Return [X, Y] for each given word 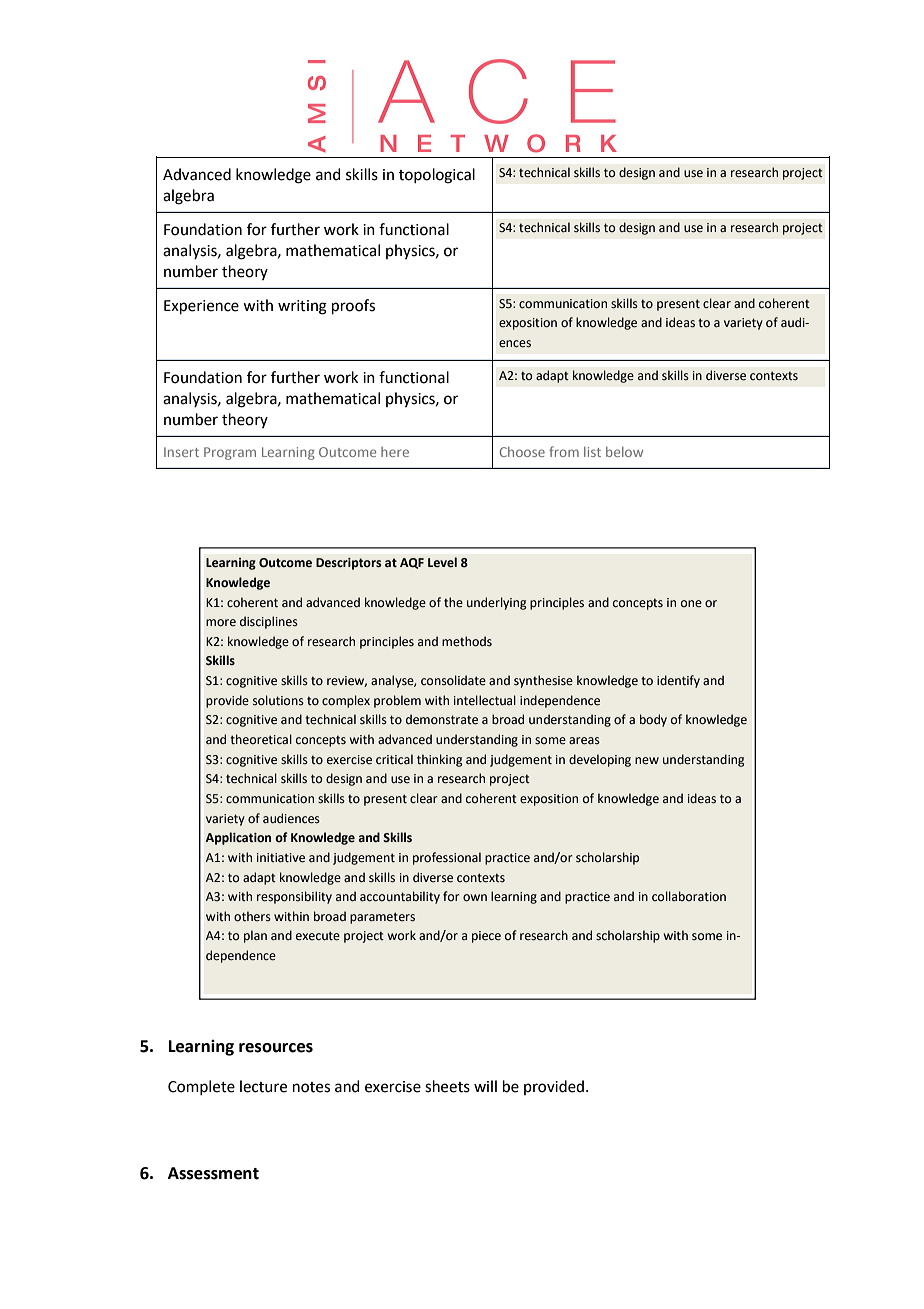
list [592, 452]
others [252, 916]
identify [678, 681]
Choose [522, 452]
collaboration [689, 896]
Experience [201, 307]
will [485, 1086]
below [624, 452]
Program [230, 453]
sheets [447, 1086]
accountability [400, 897]
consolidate [453, 680]
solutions [278, 700]
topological [437, 176]
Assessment [213, 1173]
